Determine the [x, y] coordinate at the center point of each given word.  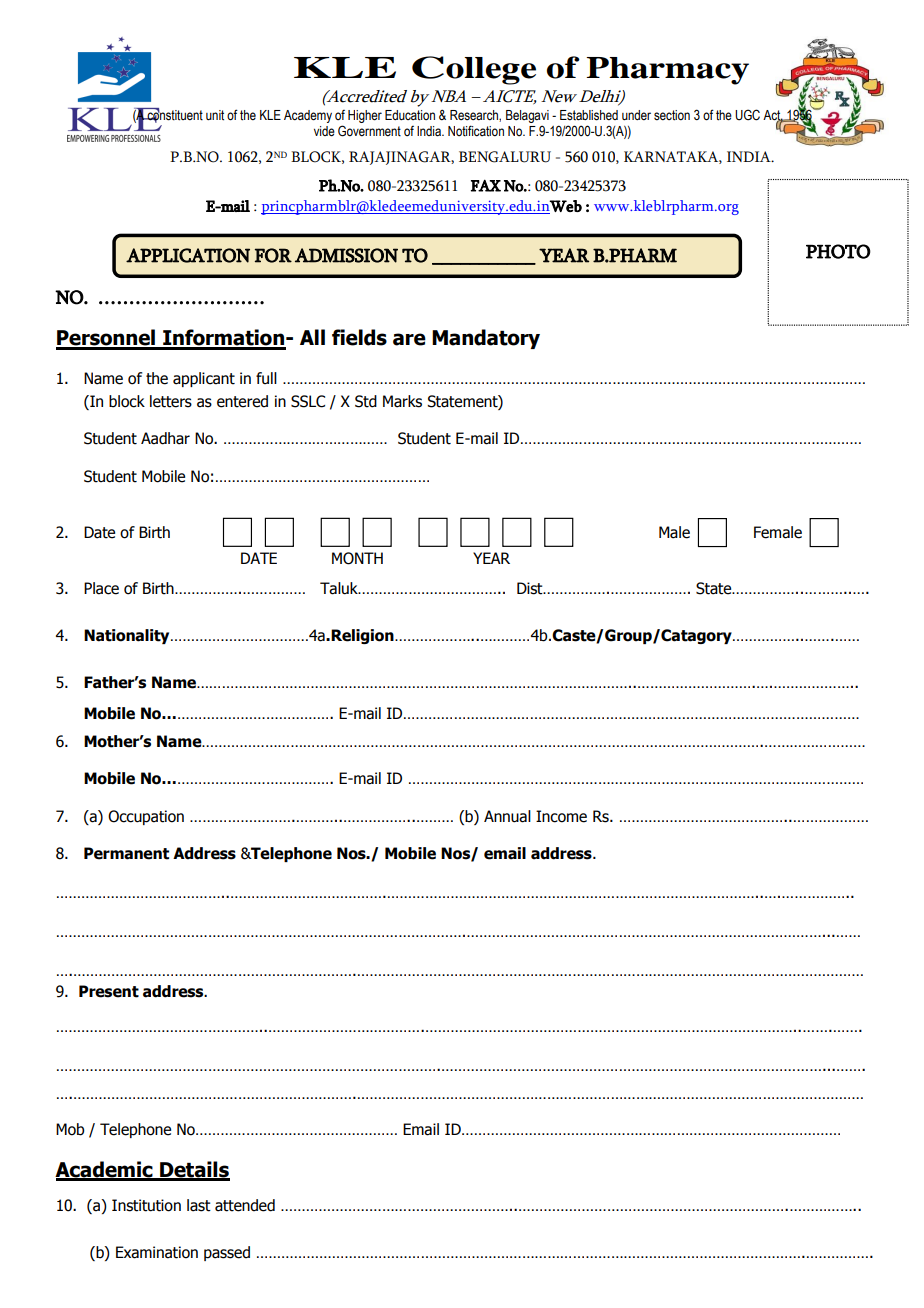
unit [215, 115]
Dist [531, 588]
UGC [747, 115]
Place [101, 588]
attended [245, 1205]
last [199, 1205]
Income [561, 816]
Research [475, 116]
